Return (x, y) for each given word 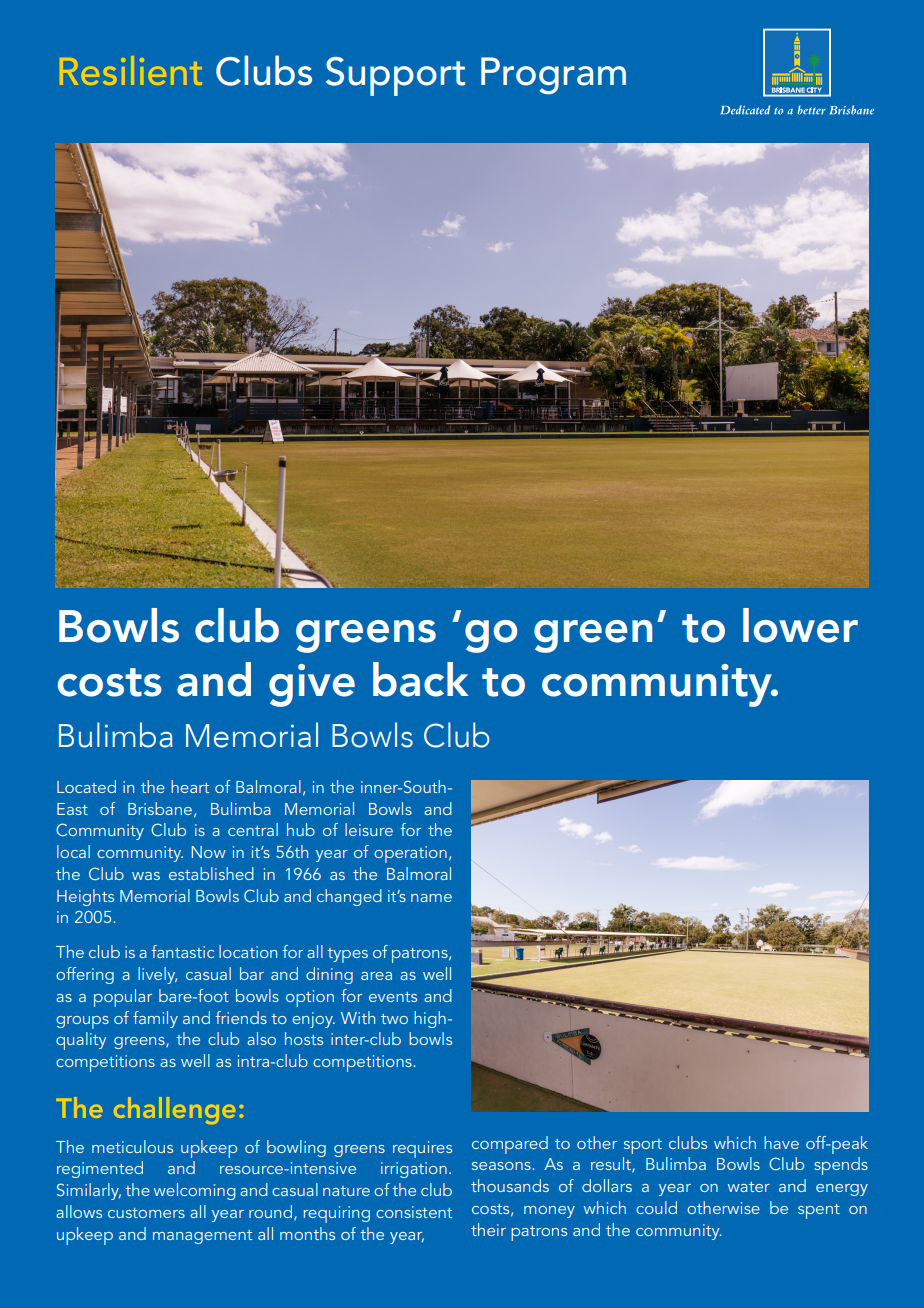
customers (146, 1213)
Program (553, 76)
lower (800, 625)
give (312, 685)
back (421, 679)
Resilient (131, 70)
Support (395, 76)
